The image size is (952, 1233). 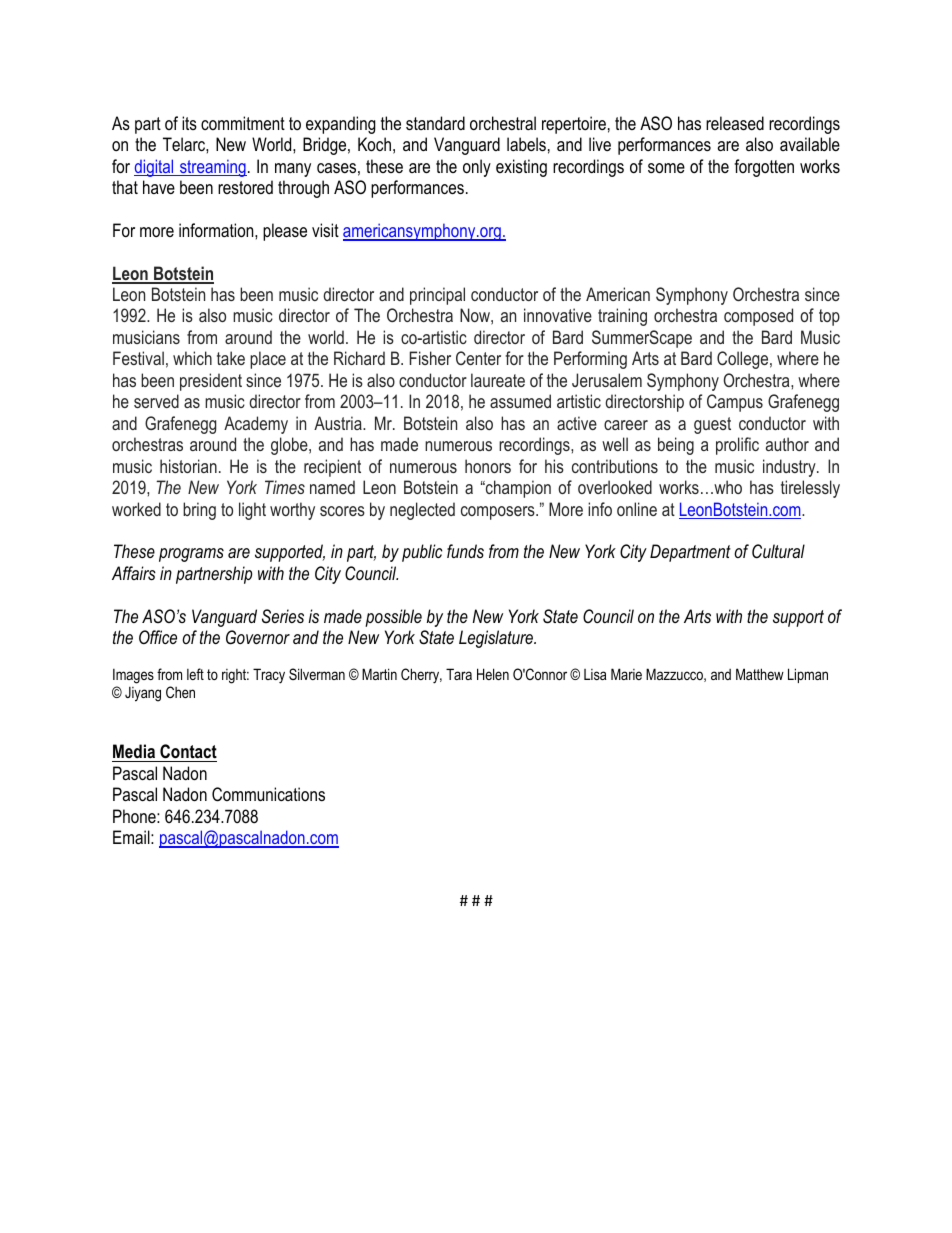 I want to click on its, so click(x=189, y=123).
